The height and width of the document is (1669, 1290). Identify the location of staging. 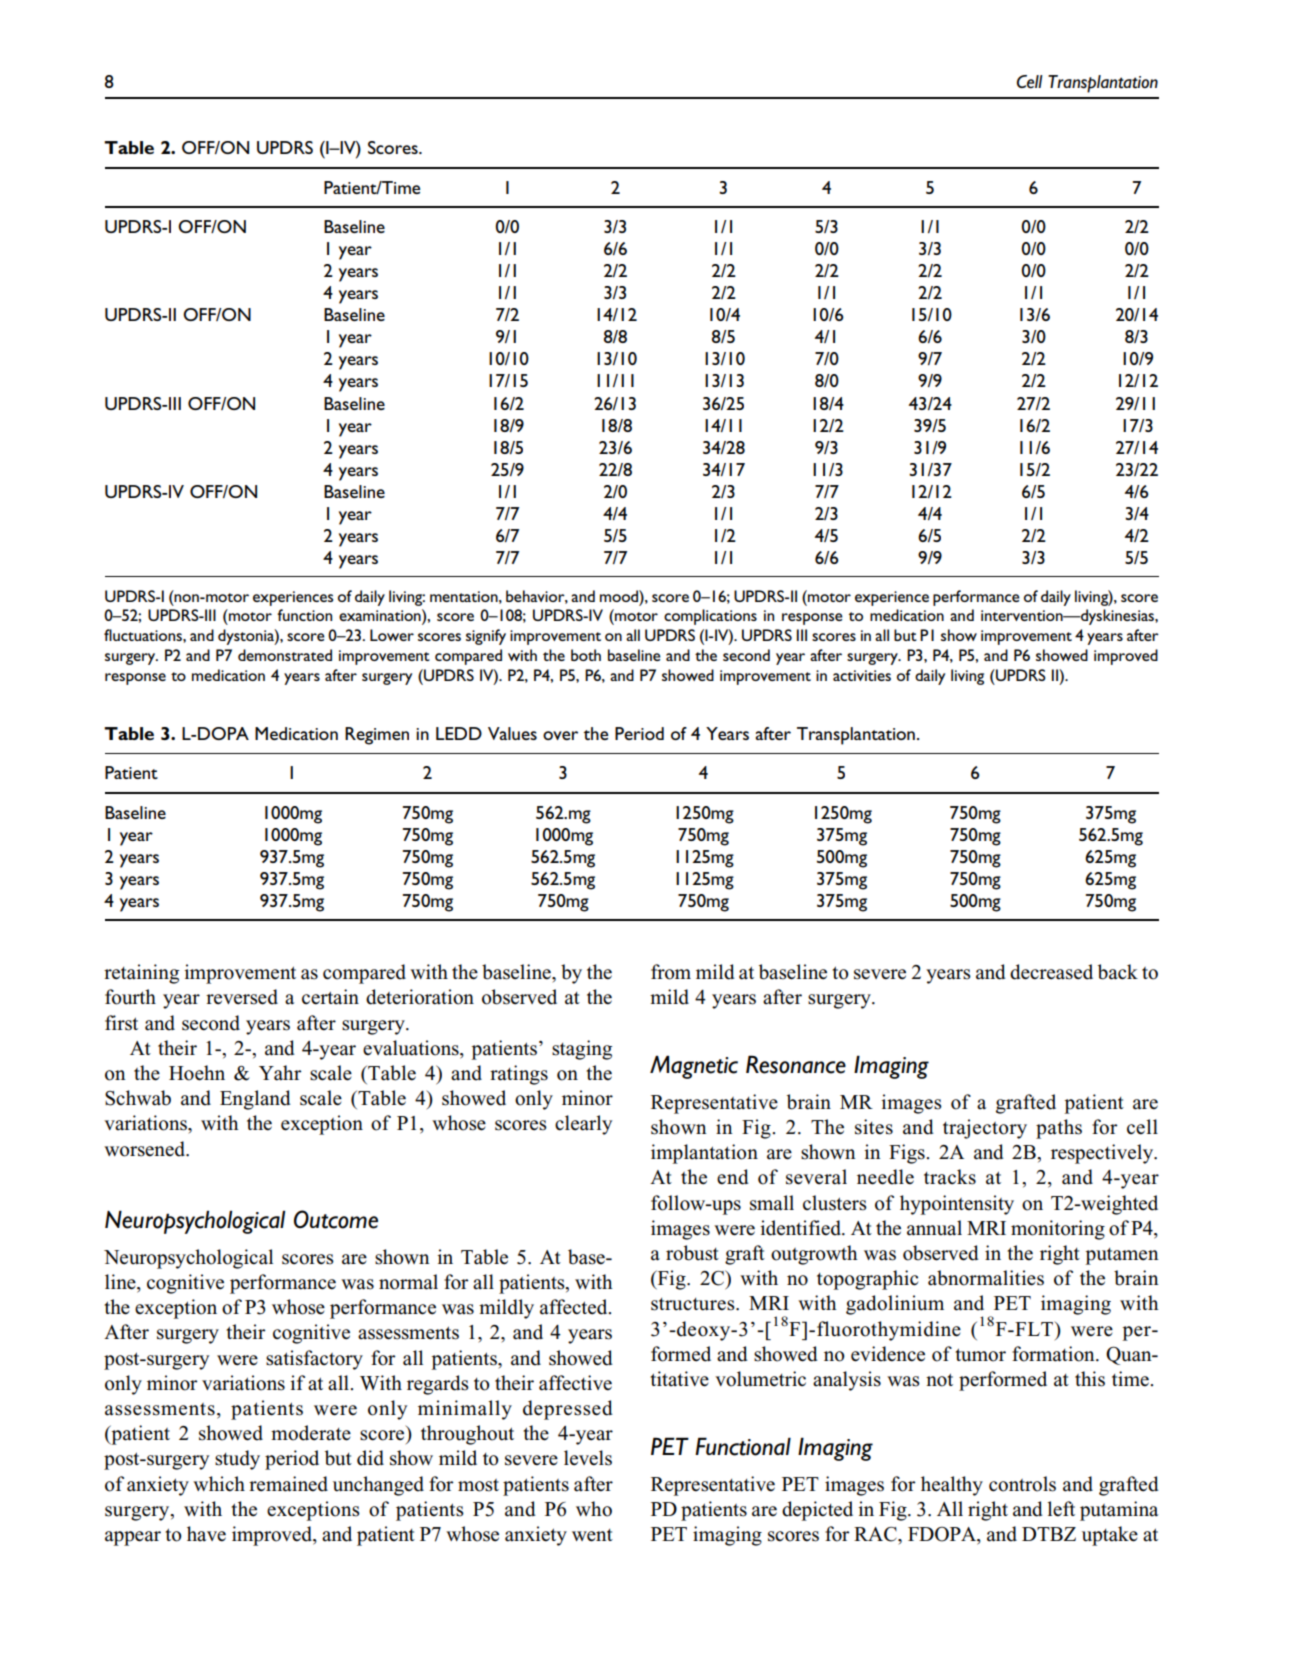
(582, 1050).
